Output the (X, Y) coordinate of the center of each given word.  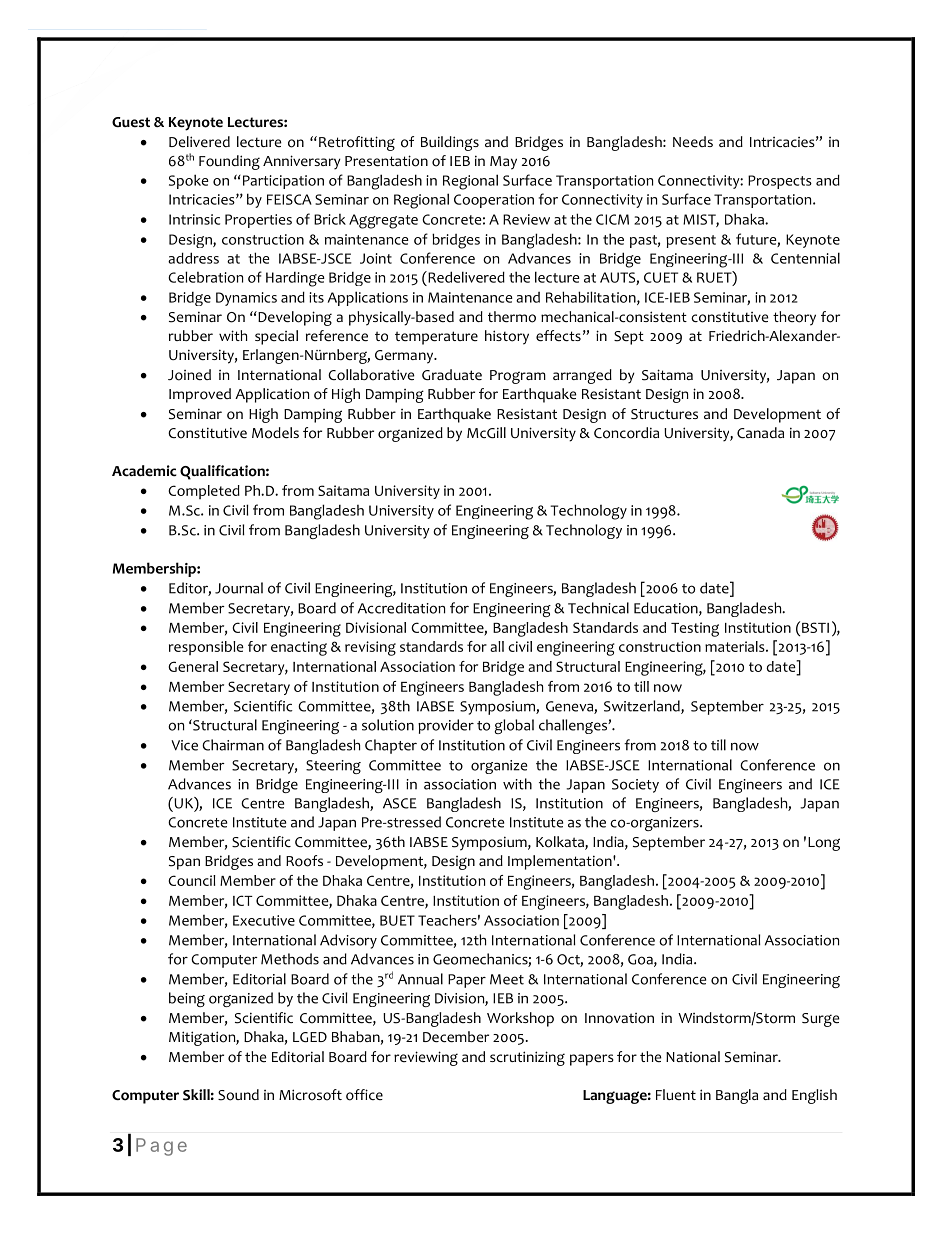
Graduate (452, 374)
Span (184, 863)
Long (824, 844)
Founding (229, 162)
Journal (239, 588)
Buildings (450, 143)
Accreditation (401, 608)
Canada (760, 432)
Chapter (391, 746)
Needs (693, 141)
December (456, 1036)
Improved (200, 395)
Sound (238, 1095)
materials (736, 646)
